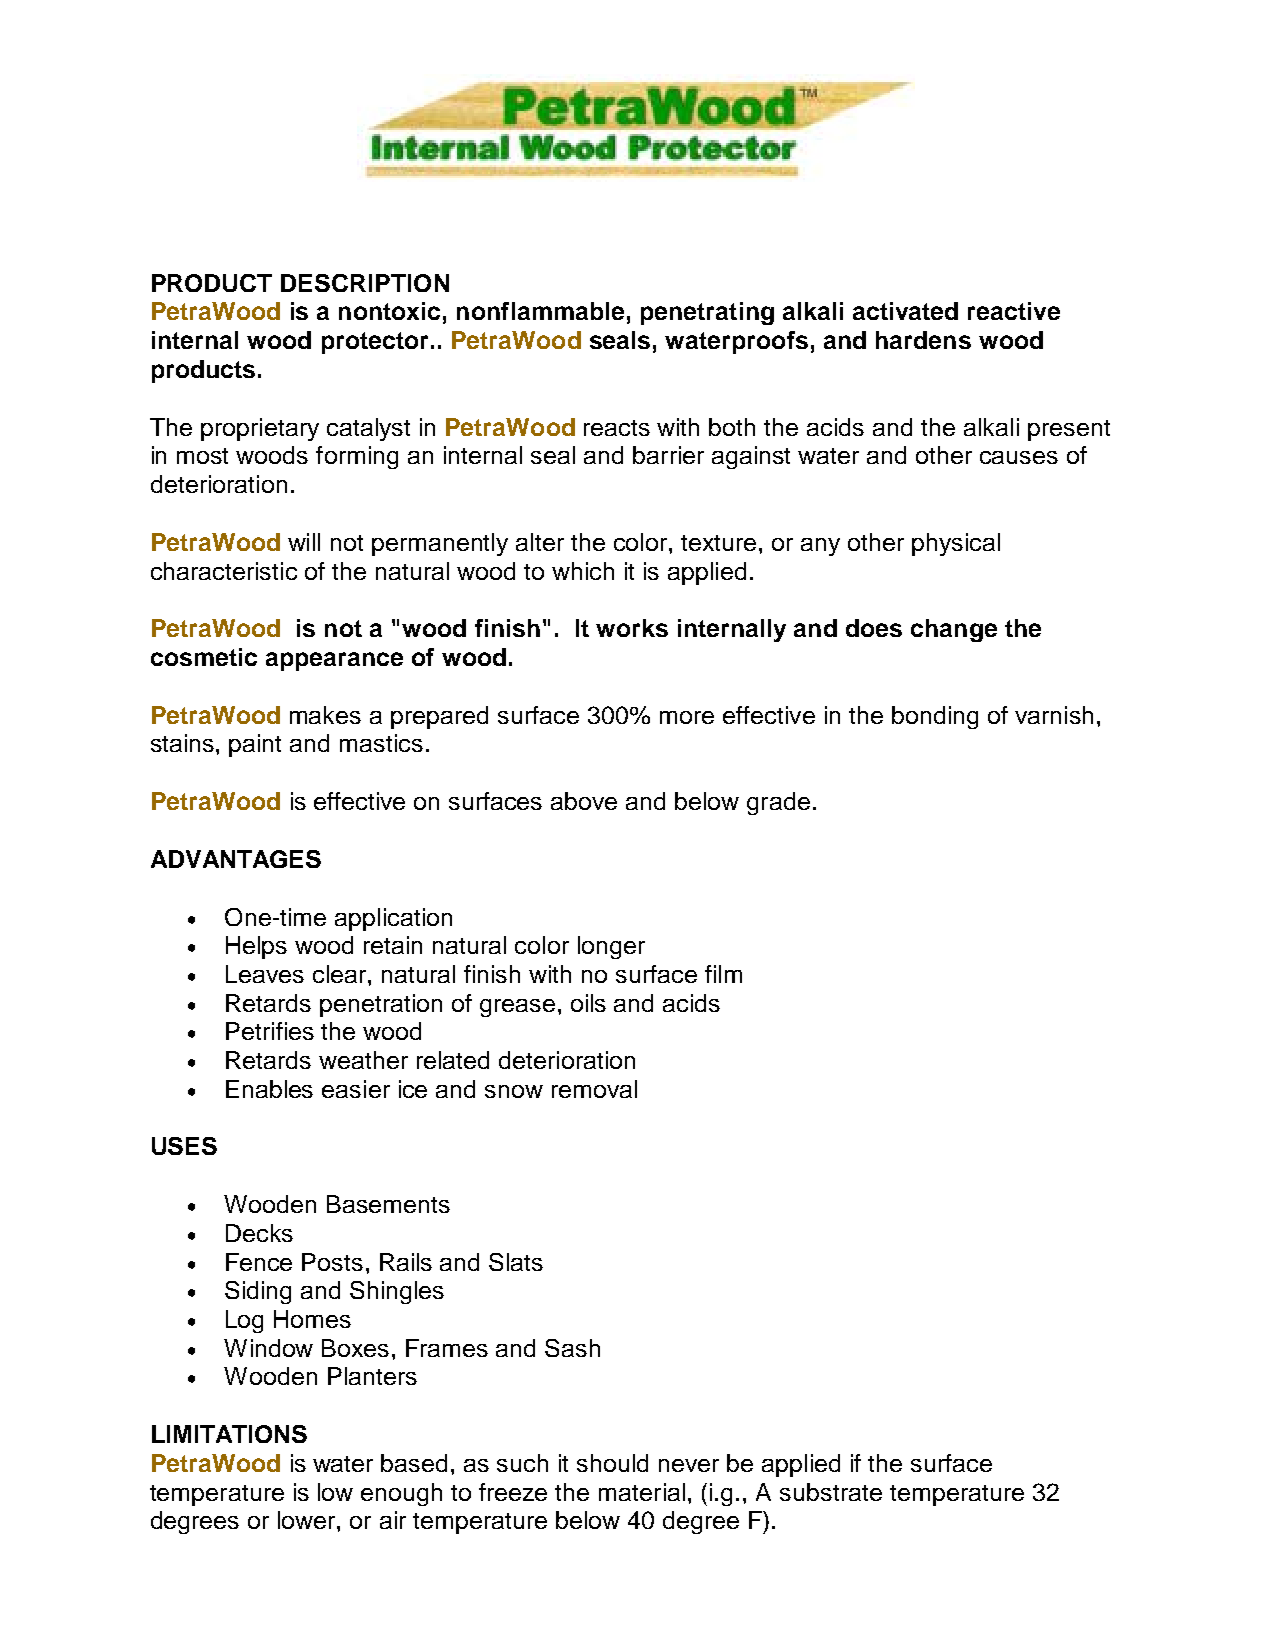 The height and width of the screenshot is (1646, 1272). I want to click on removal, so click(594, 1089).
